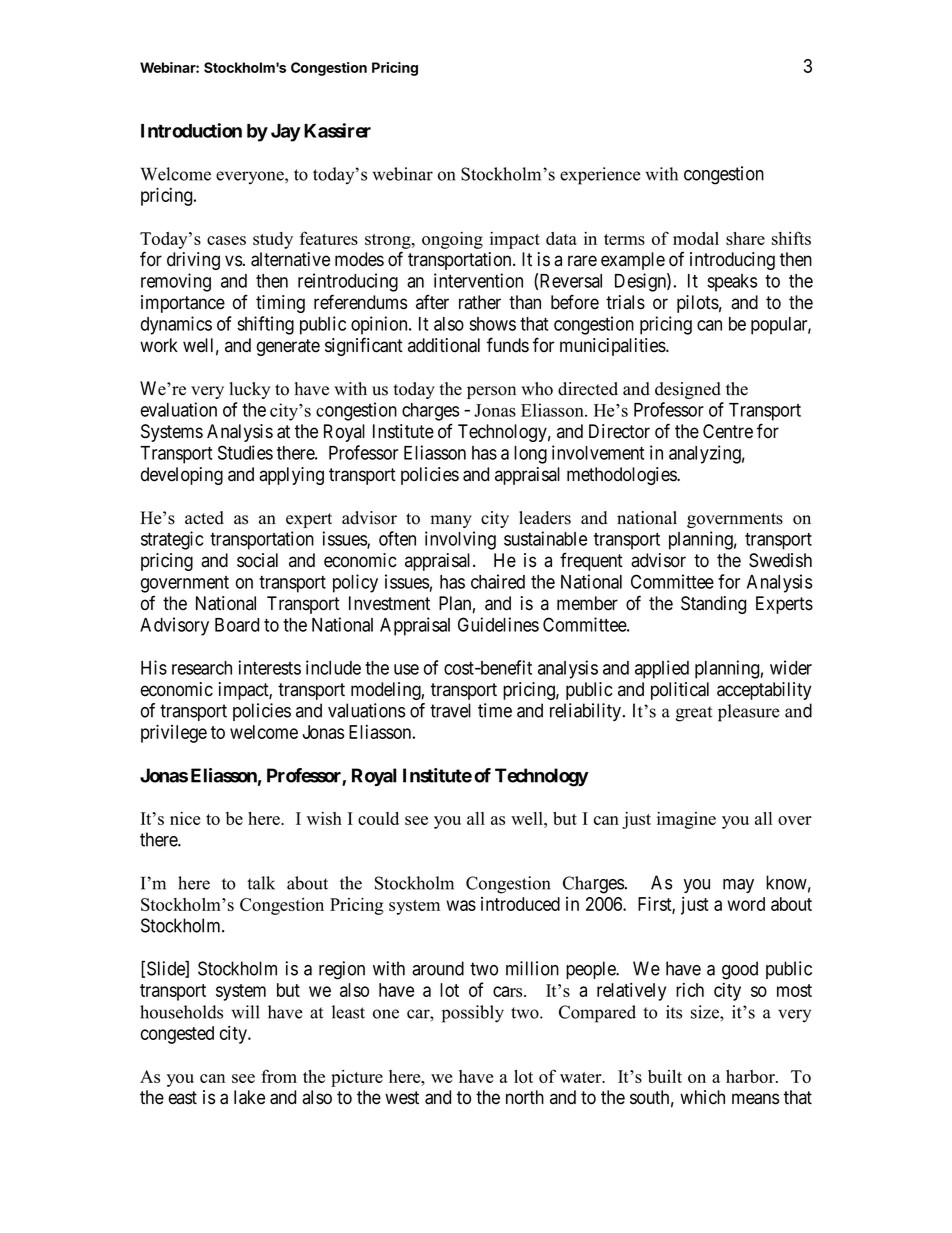 This document has width=952, height=1233. I want to click on Guidelines, so click(498, 624).
